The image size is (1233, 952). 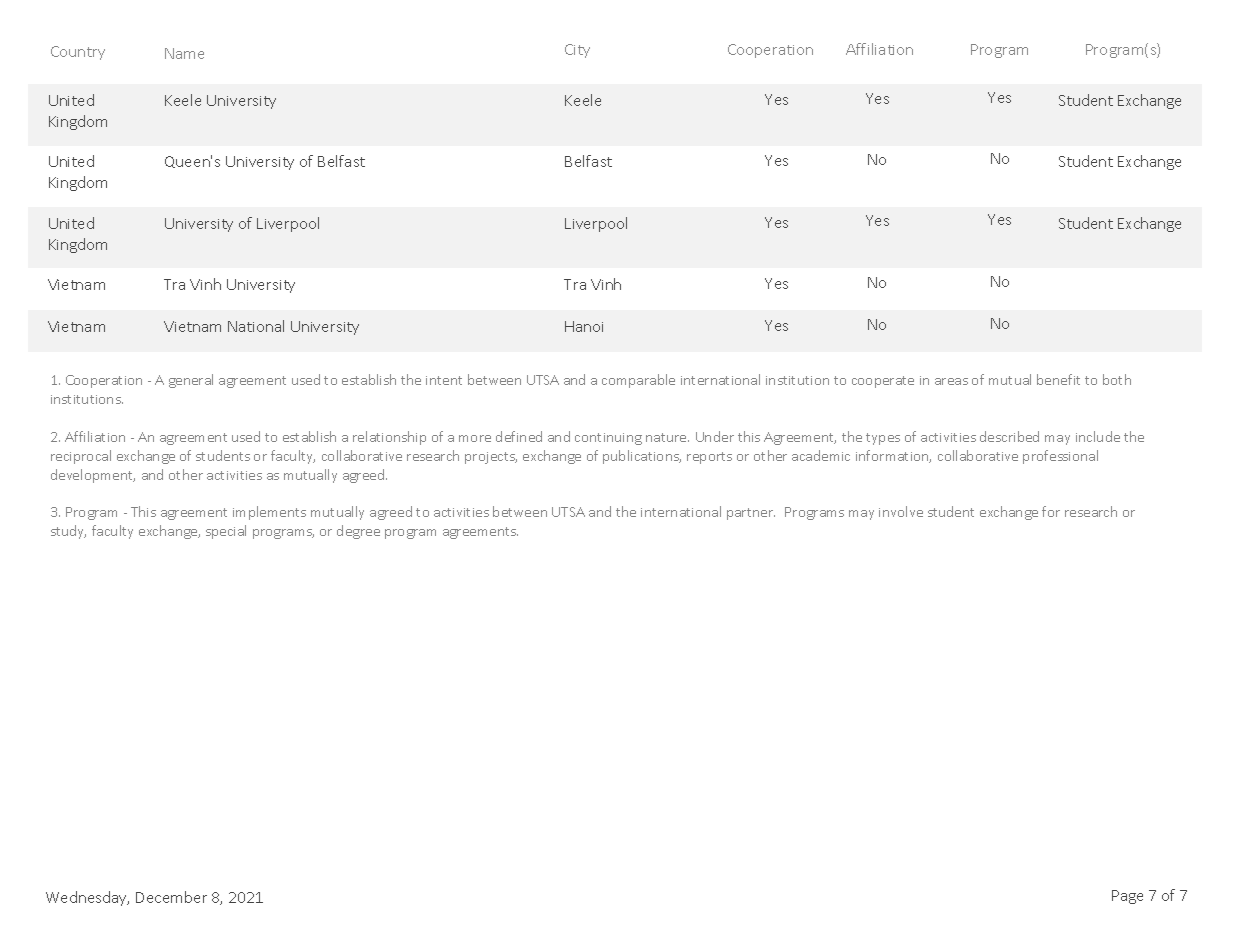 I want to click on City, so click(x=577, y=51).
